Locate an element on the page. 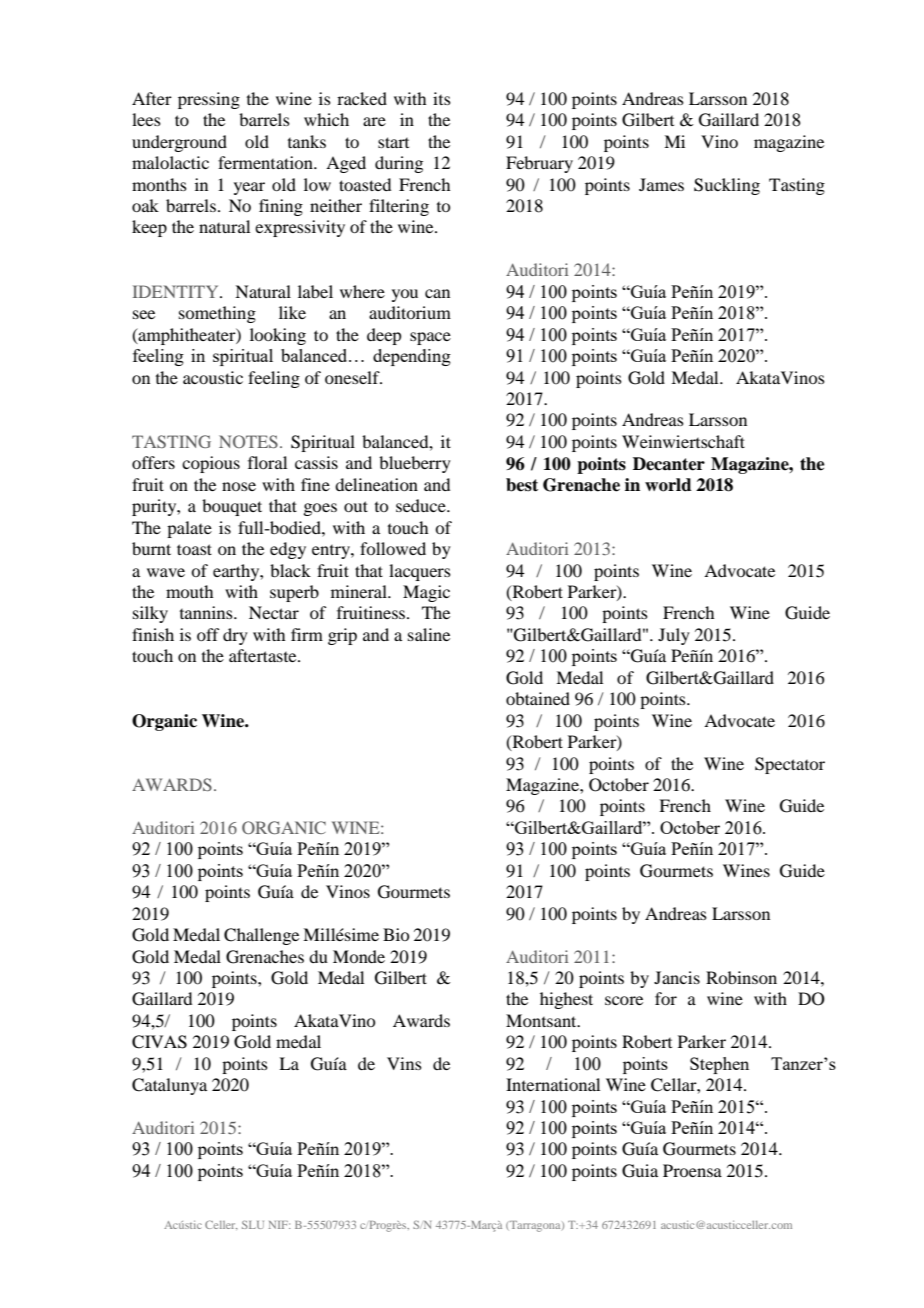 This document has width=924, height=1308. pressing is located at coordinates (209, 100).
